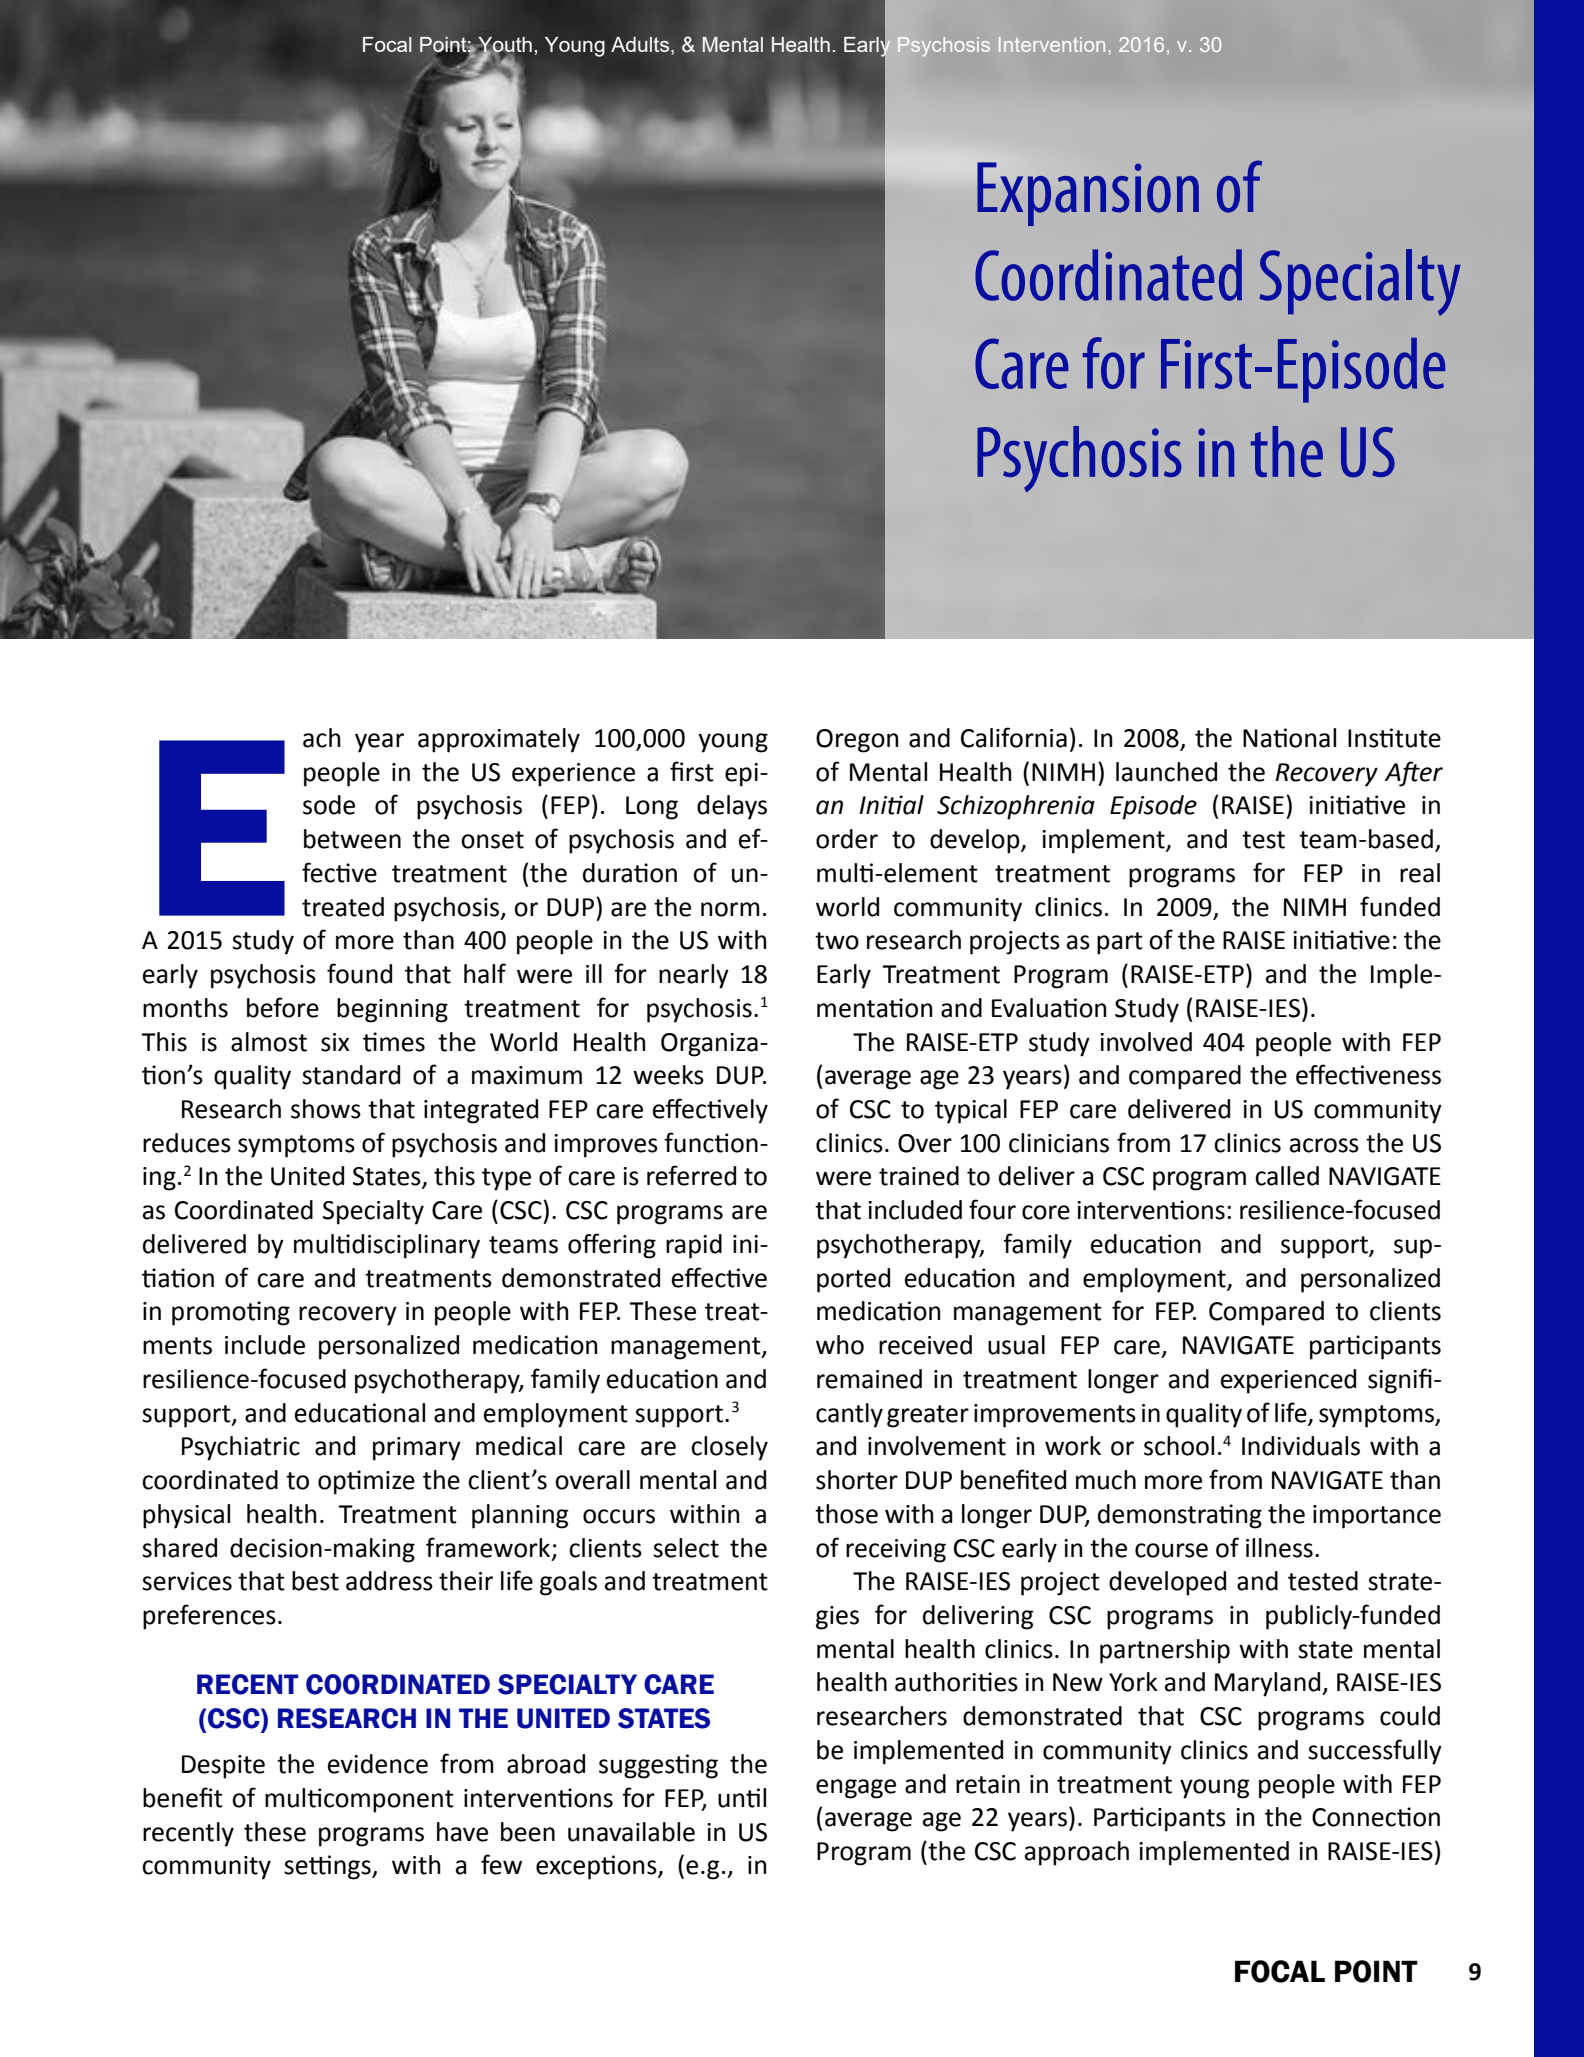 The height and width of the screenshot is (2057, 1584). I want to click on two, so click(837, 941).
